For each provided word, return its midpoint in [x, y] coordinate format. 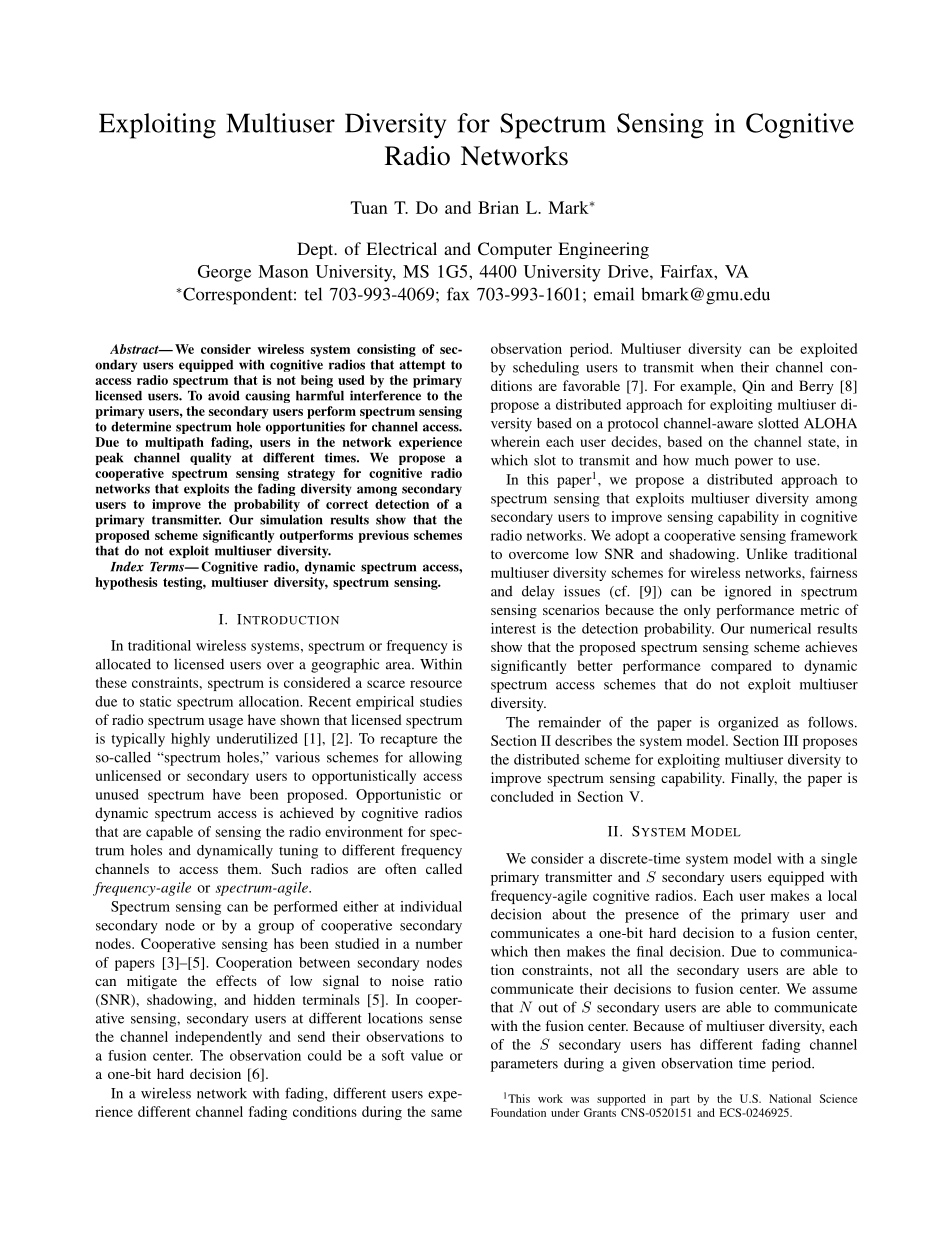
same [446, 1113]
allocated [123, 664]
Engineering [603, 250]
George [224, 273]
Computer [515, 250]
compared [741, 667]
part [680, 1101]
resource [436, 684]
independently [218, 1038]
